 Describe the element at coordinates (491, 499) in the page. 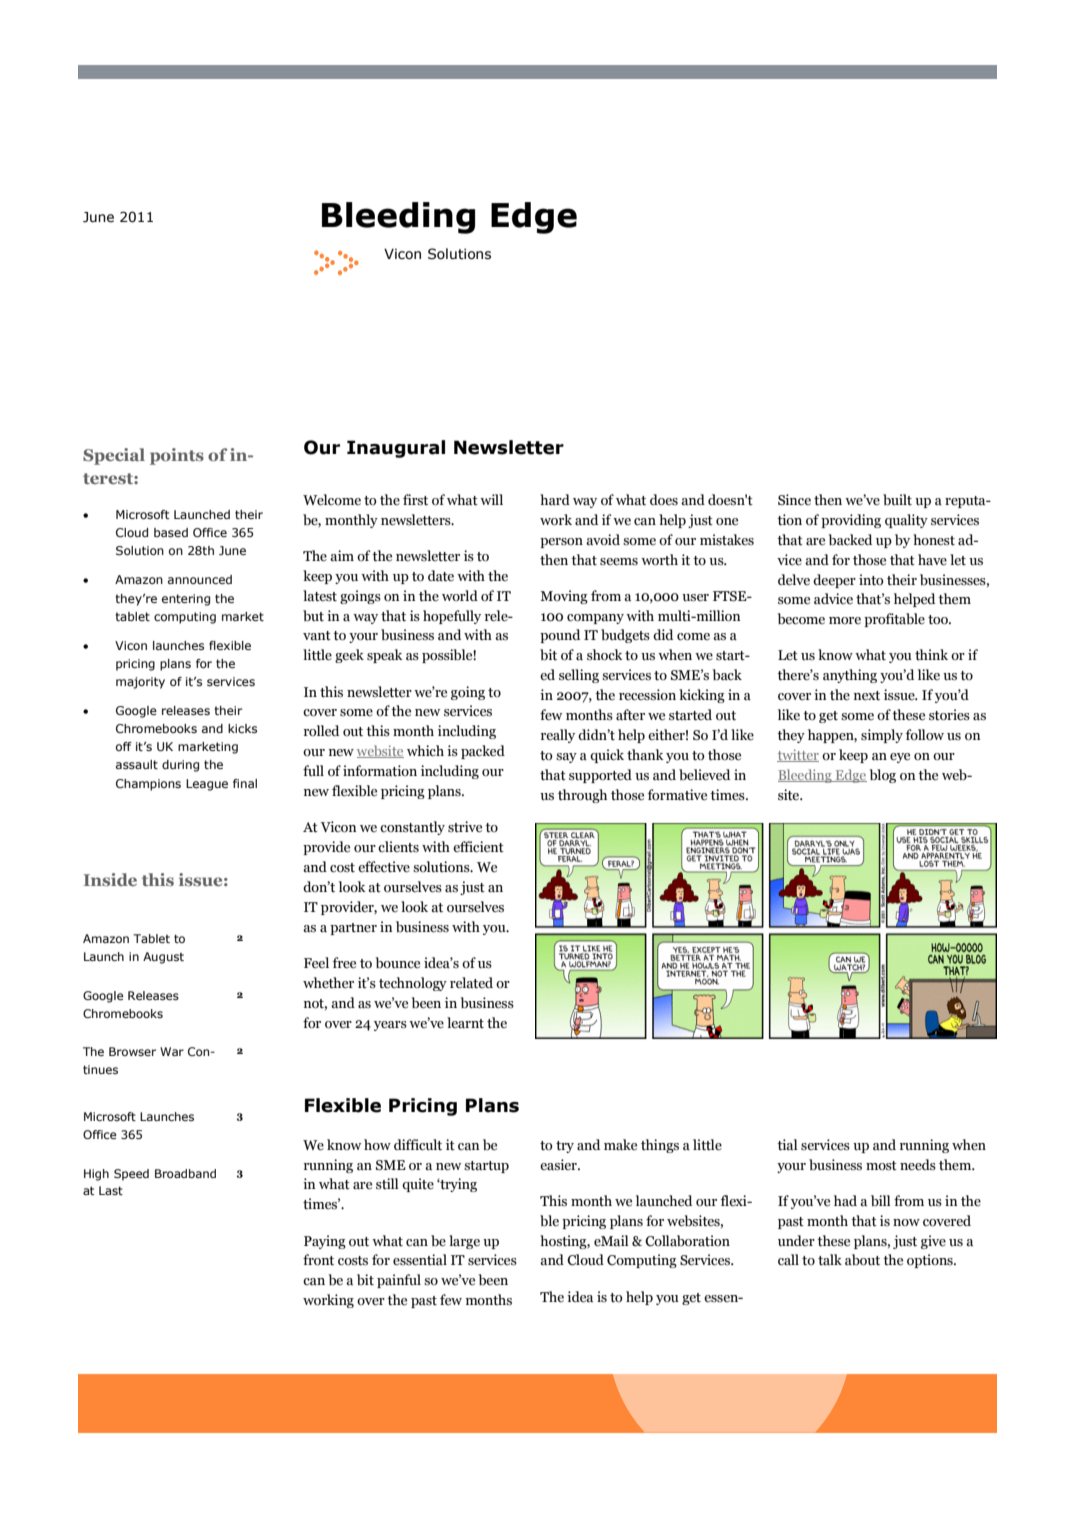

I see `will` at that location.
